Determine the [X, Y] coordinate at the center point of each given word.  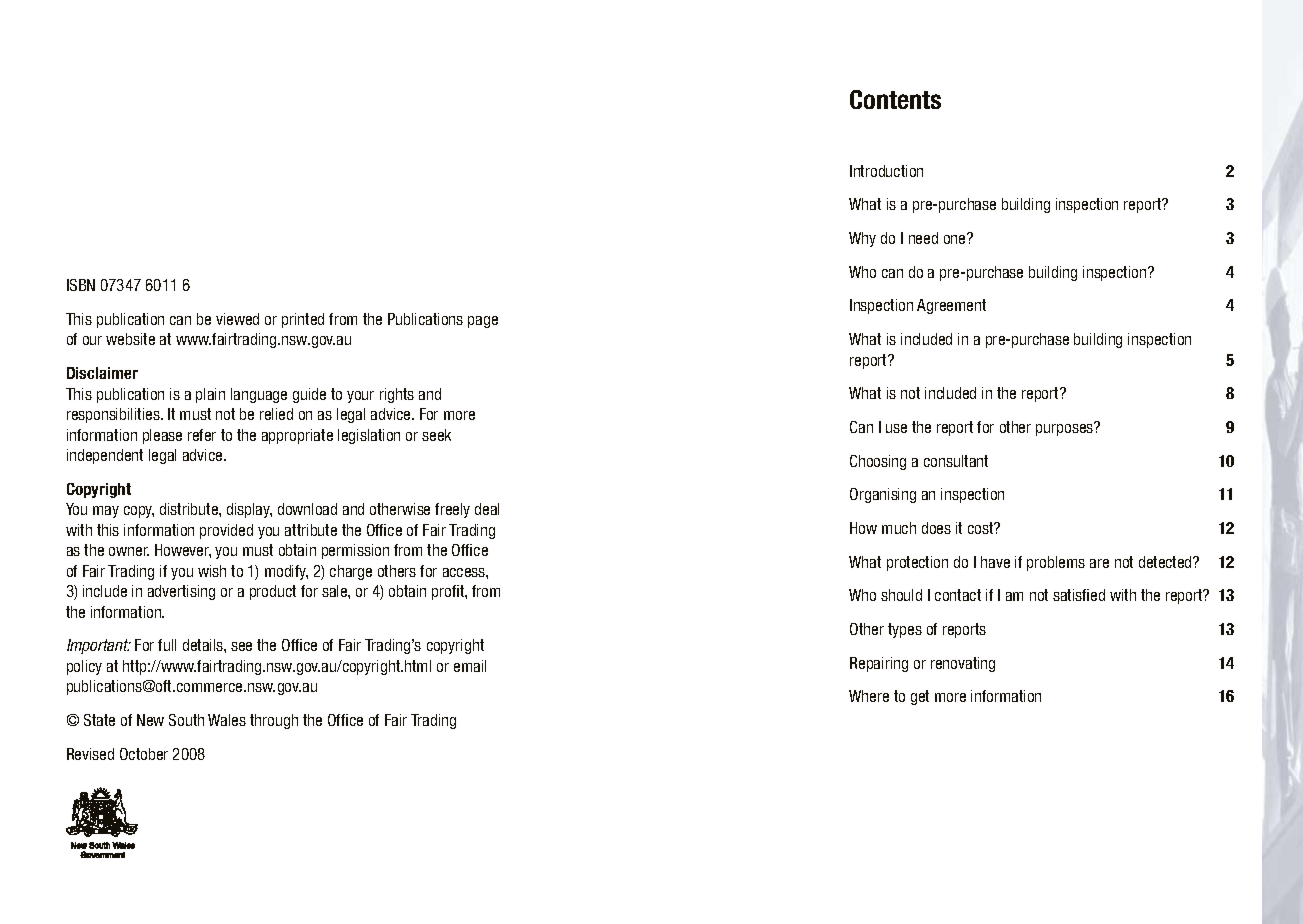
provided [226, 531]
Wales [227, 720]
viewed [237, 319]
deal [487, 509]
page [483, 322]
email [470, 666]
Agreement [951, 306]
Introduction [886, 171]
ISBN [81, 285]
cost [982, 528]
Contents [895, 99]
